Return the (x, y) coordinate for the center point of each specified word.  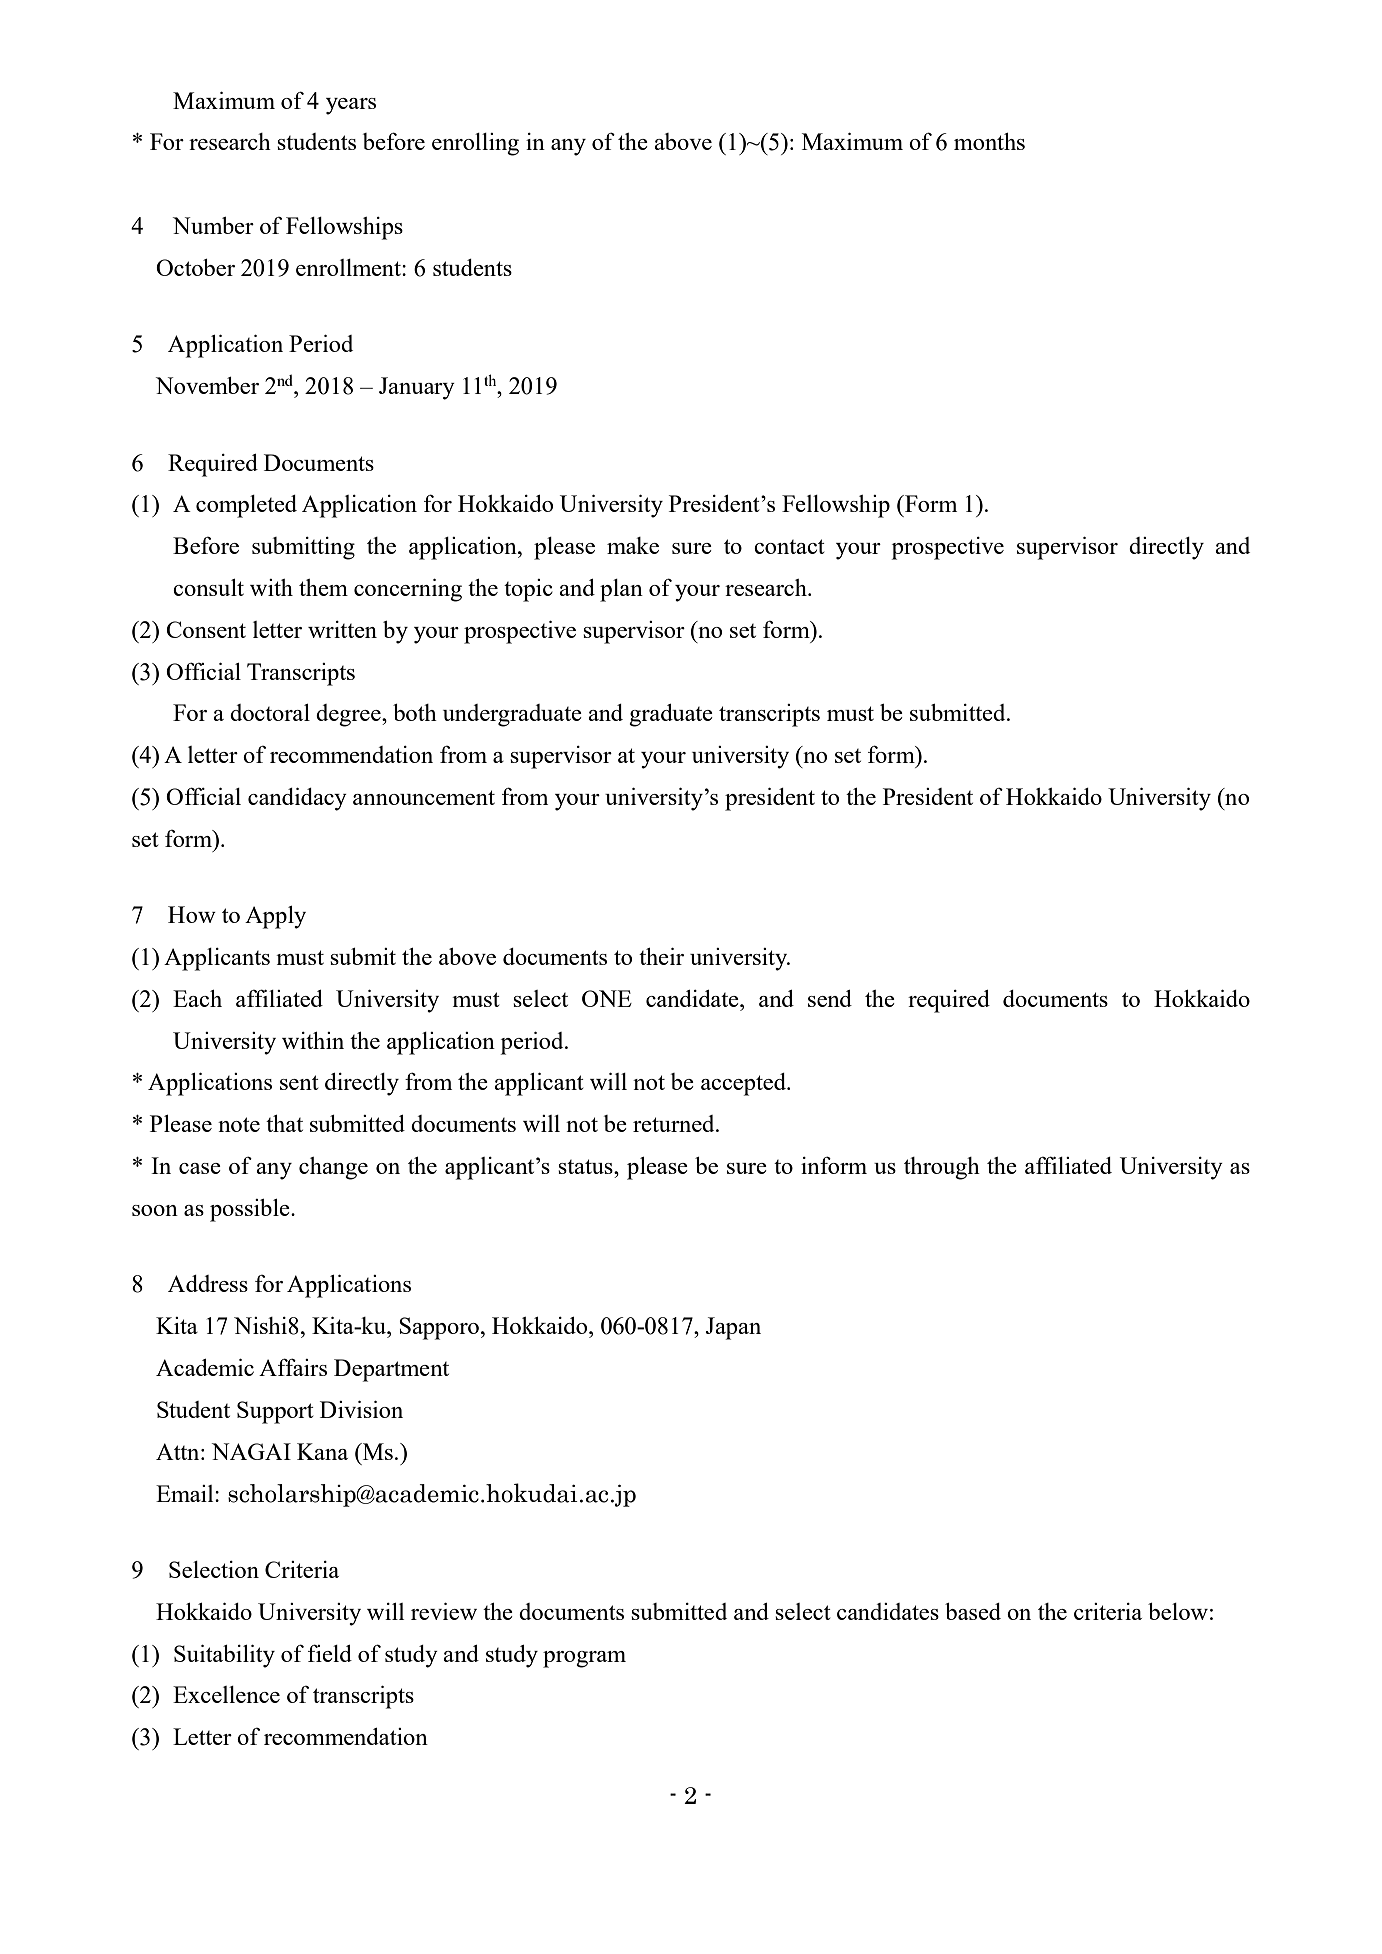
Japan (733, 1328)
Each (197, 998)
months (989, 141)
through (942, 1168)
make (633, 545)
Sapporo (439, 1328)
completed (246, 506)
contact (789, 546)
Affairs (293, 1367)
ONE (607, 998)
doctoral (270, 712)
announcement (424, 797)
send (830, 998)
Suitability (224, 1656)
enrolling (475, 144)
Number (213, 225)
